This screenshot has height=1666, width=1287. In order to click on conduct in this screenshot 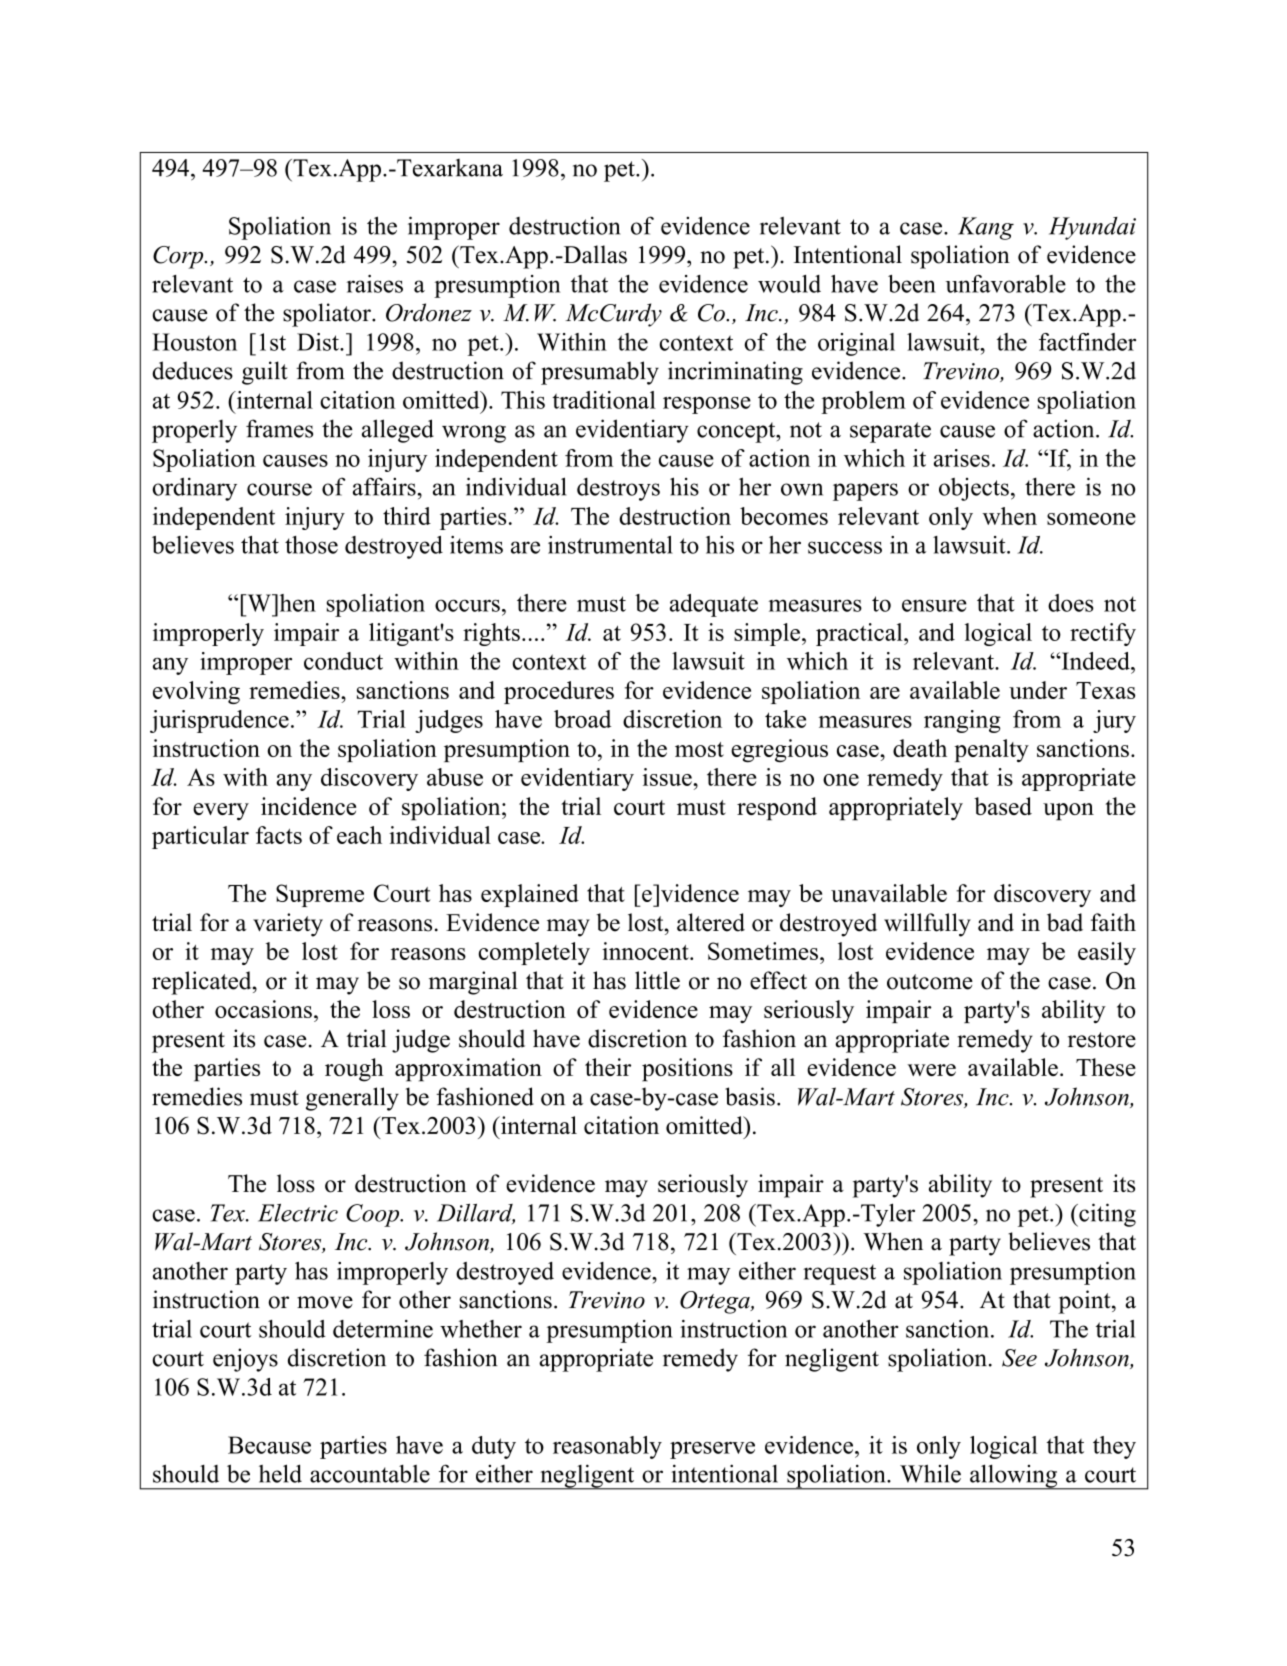, I will do `click(343, 661)`.
